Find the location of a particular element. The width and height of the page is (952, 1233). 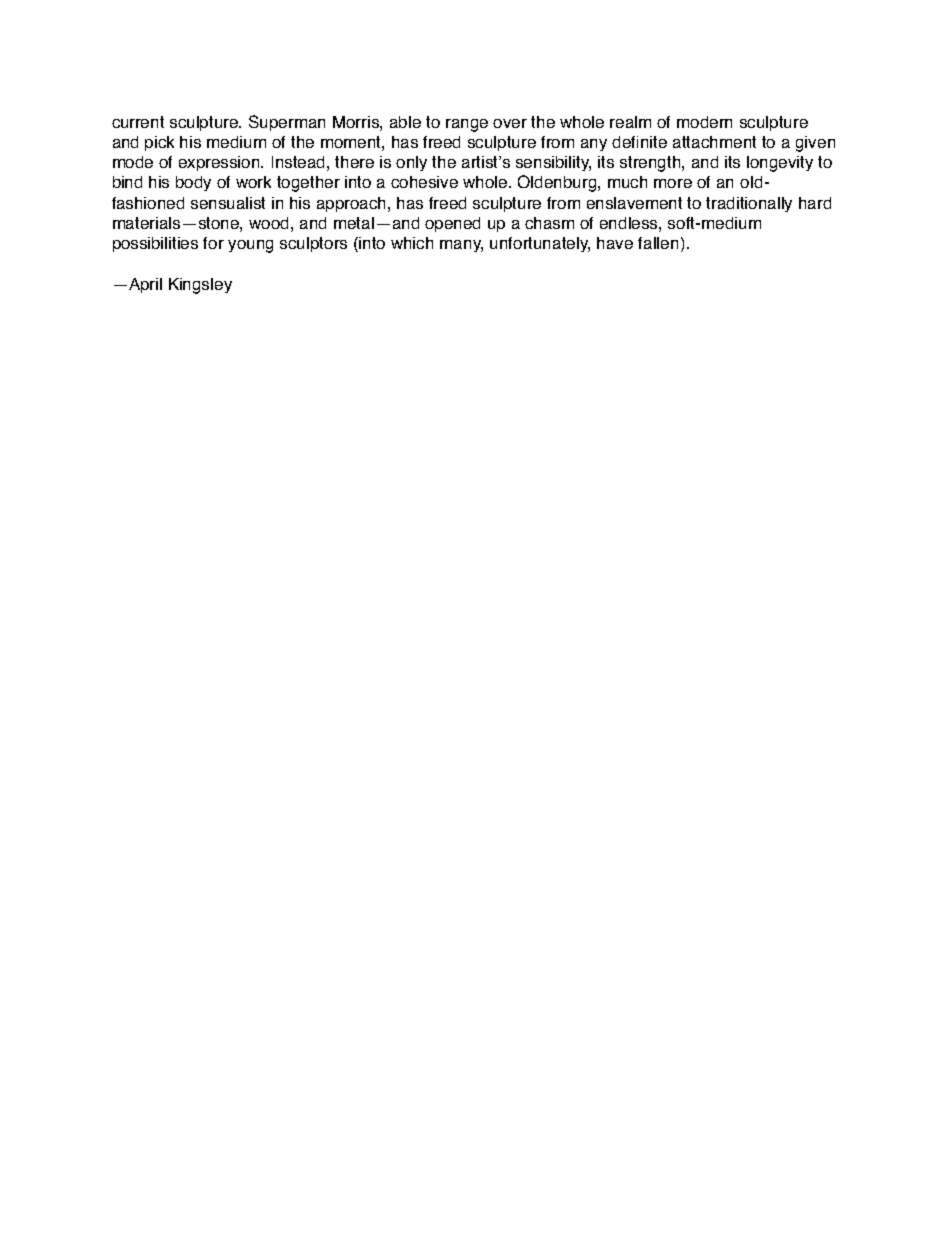

opened is located at coordinates (452, 224).
